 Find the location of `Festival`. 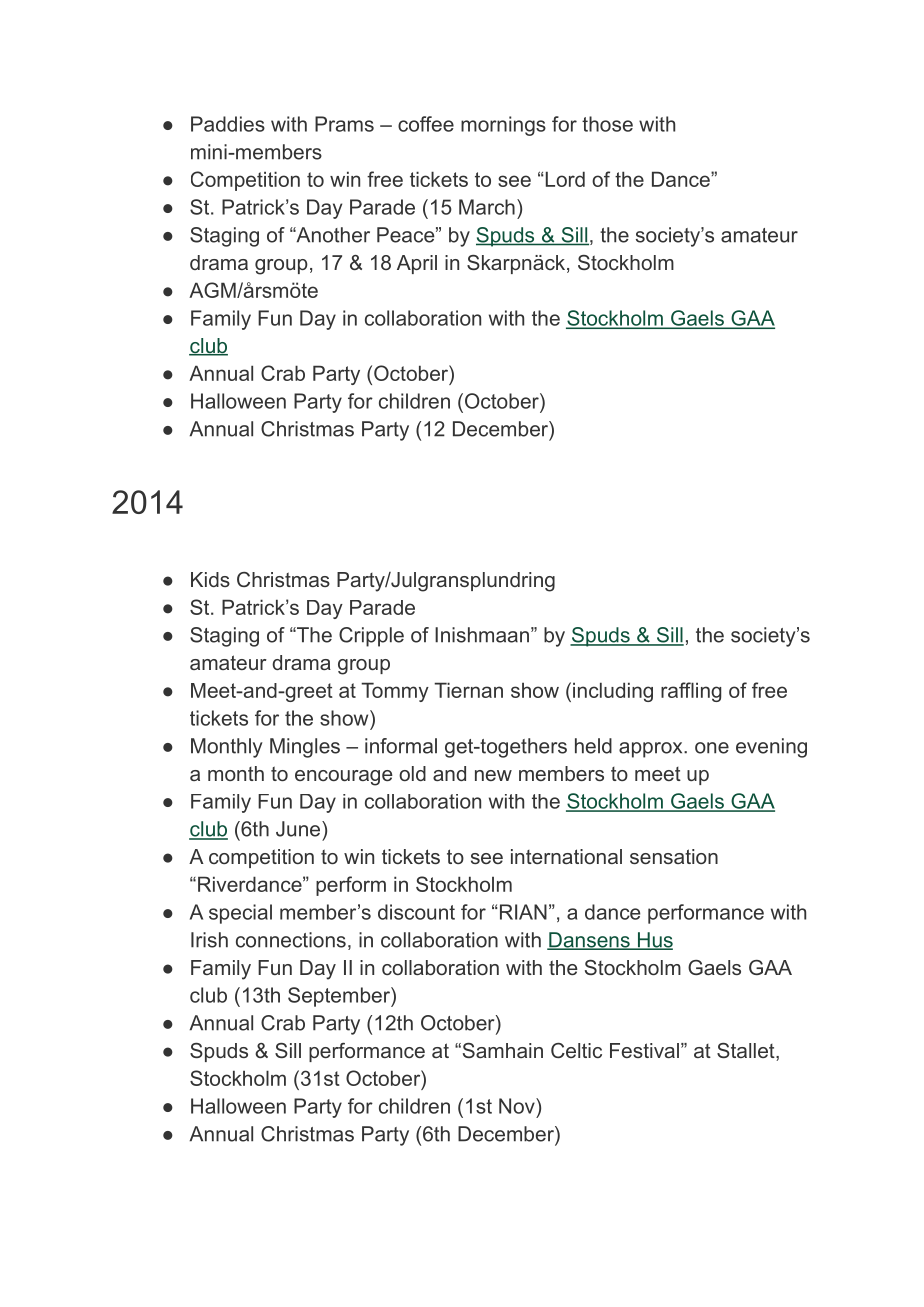

Festival is located at coordinates (644, 1050).
